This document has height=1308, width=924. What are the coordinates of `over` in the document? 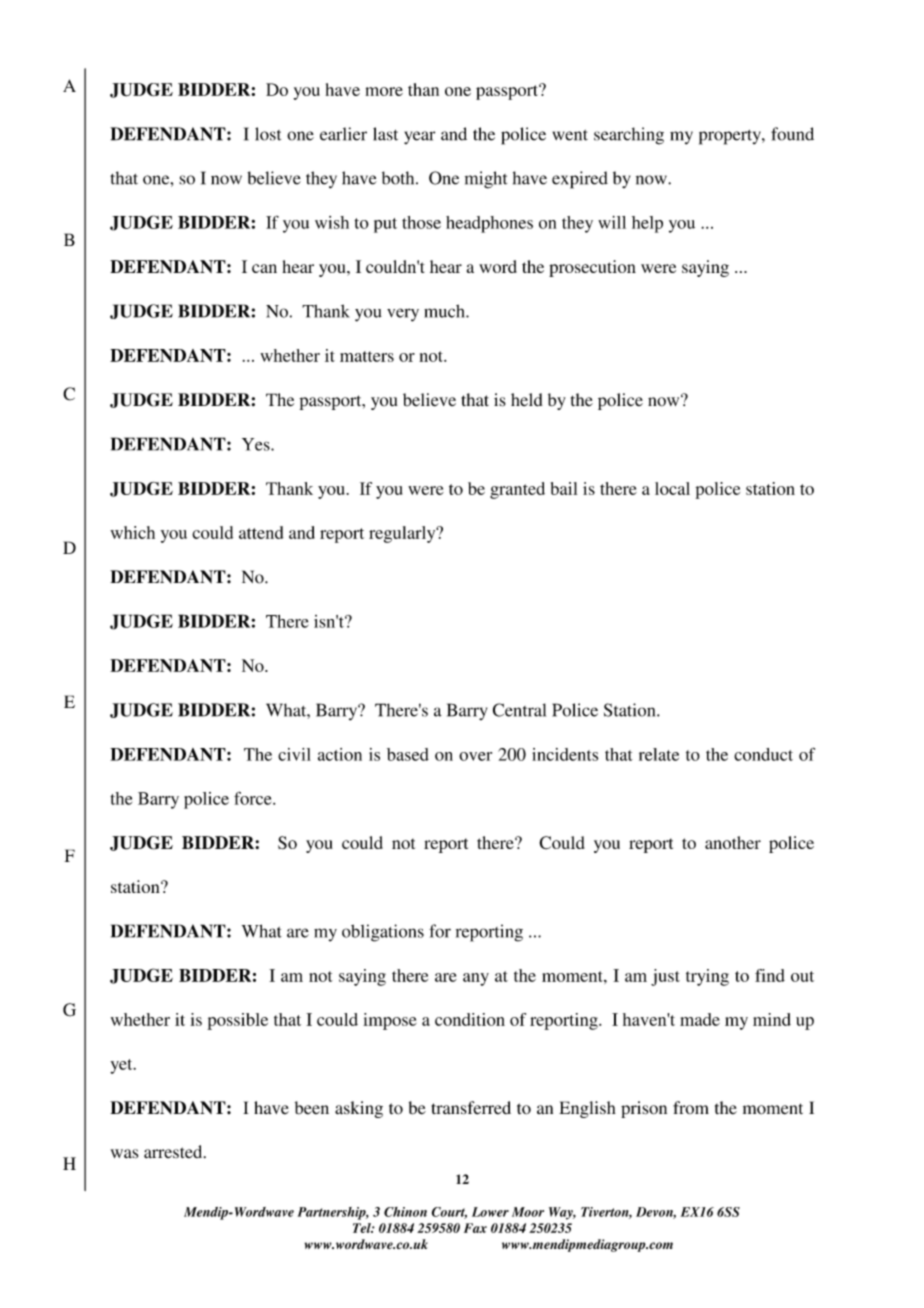 It's located at (475, 756).
